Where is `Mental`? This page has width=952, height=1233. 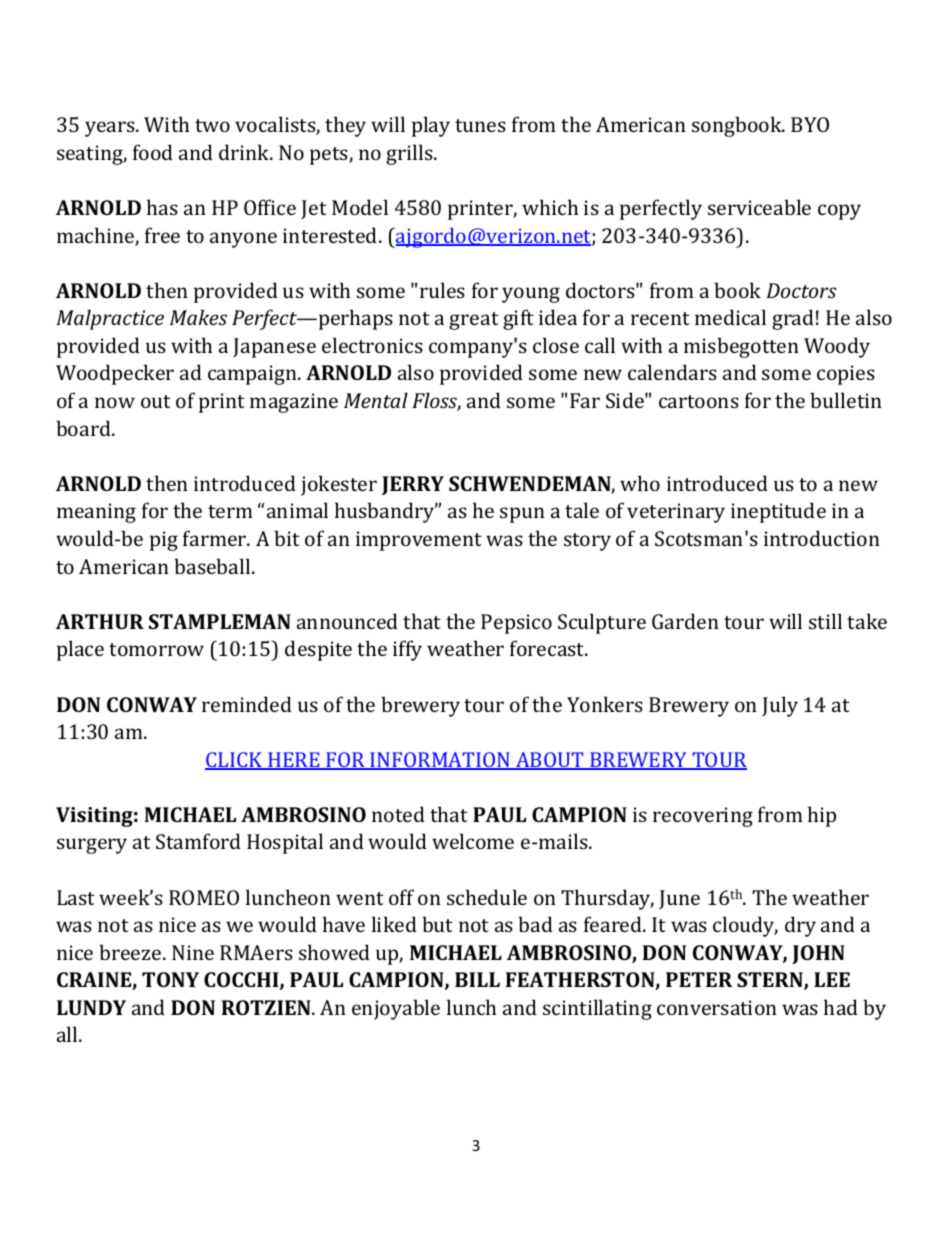 Mental is located at coordinates (376, 400).
